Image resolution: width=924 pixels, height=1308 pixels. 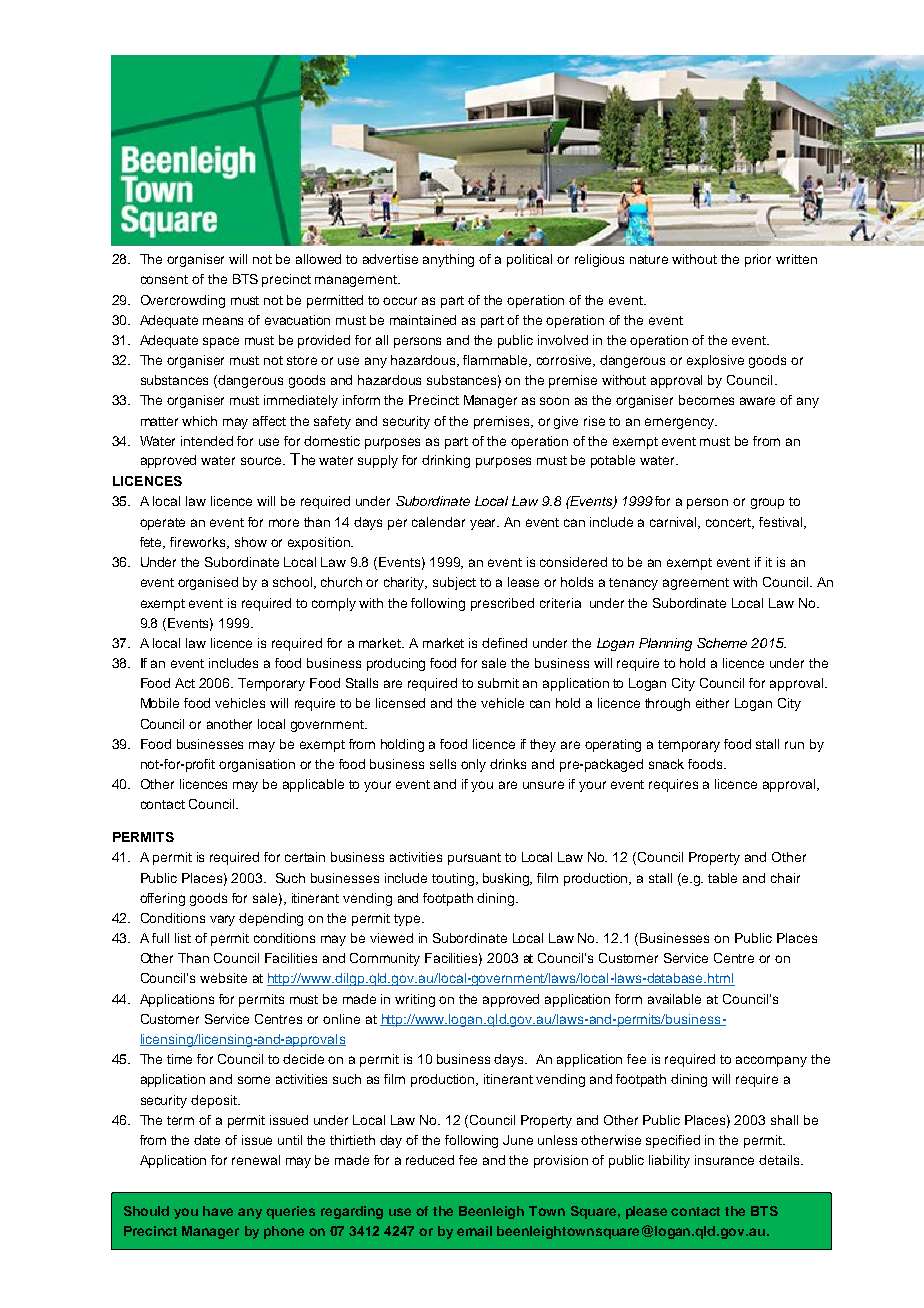 I want to click on Mobile, so click(x=160, y=703).
